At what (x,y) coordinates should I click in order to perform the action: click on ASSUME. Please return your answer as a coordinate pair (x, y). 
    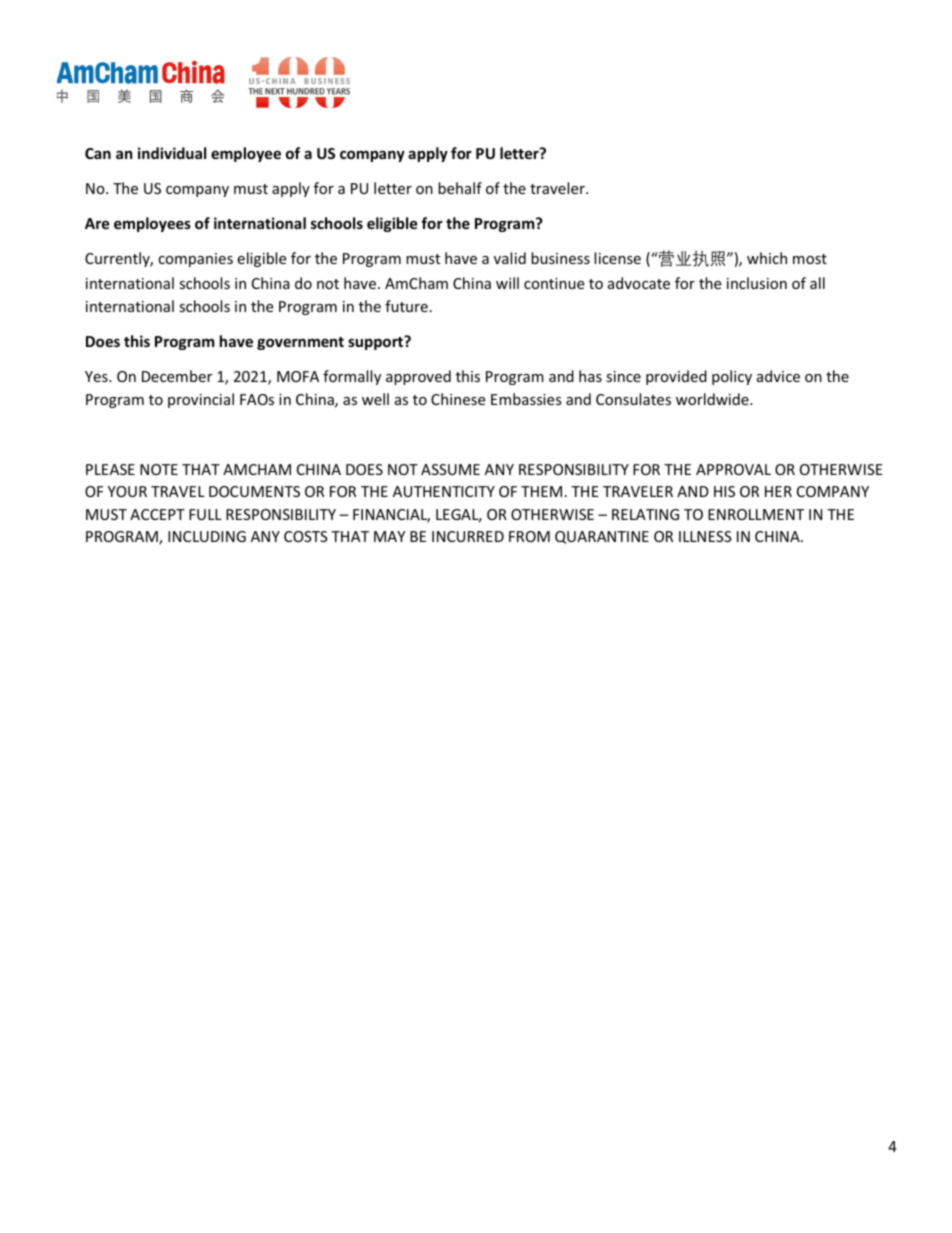
    Looking at the image, I should click on (450, 469).
